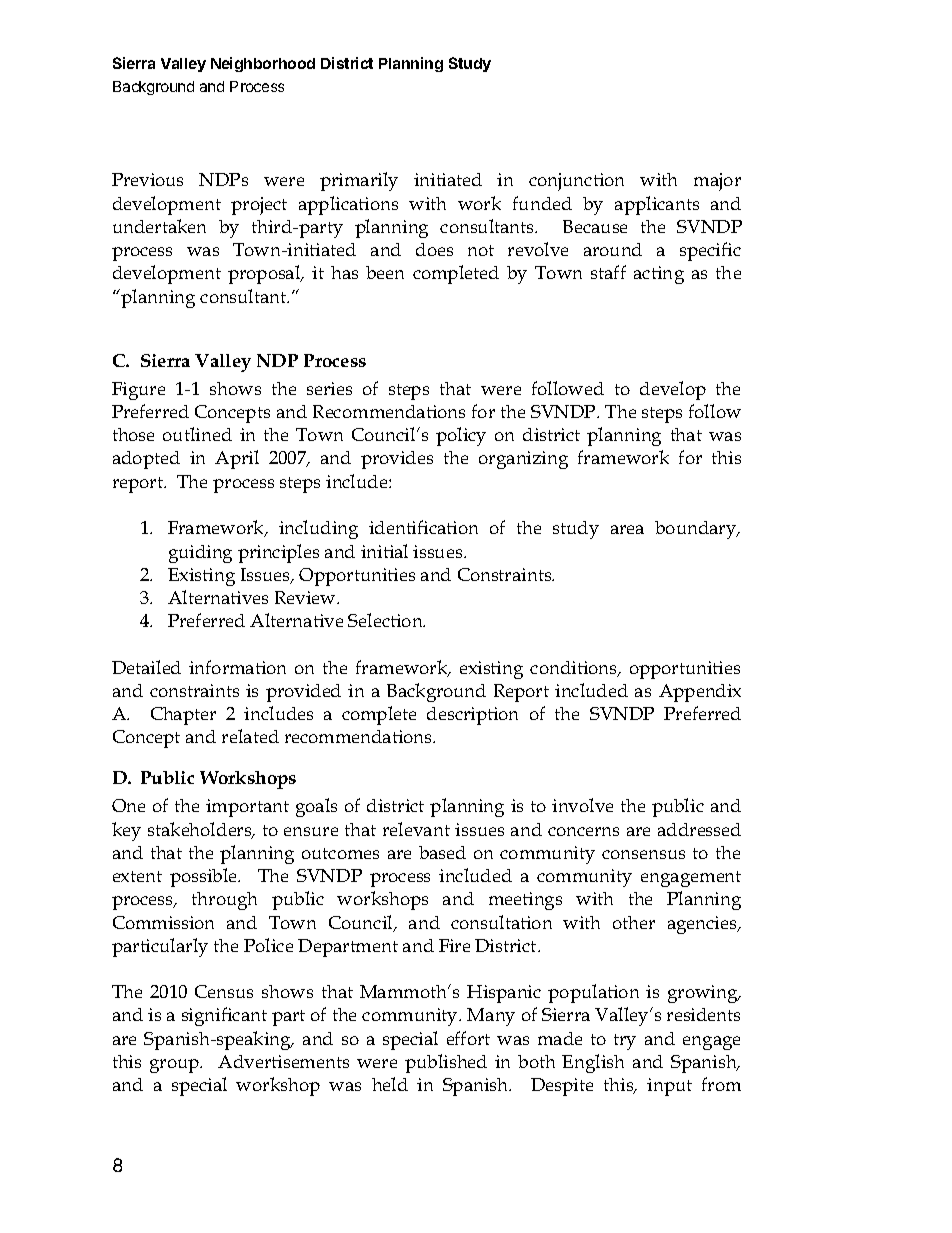  Describe the element at coordinates (627, 529) in the page. I see `area` at that location.
